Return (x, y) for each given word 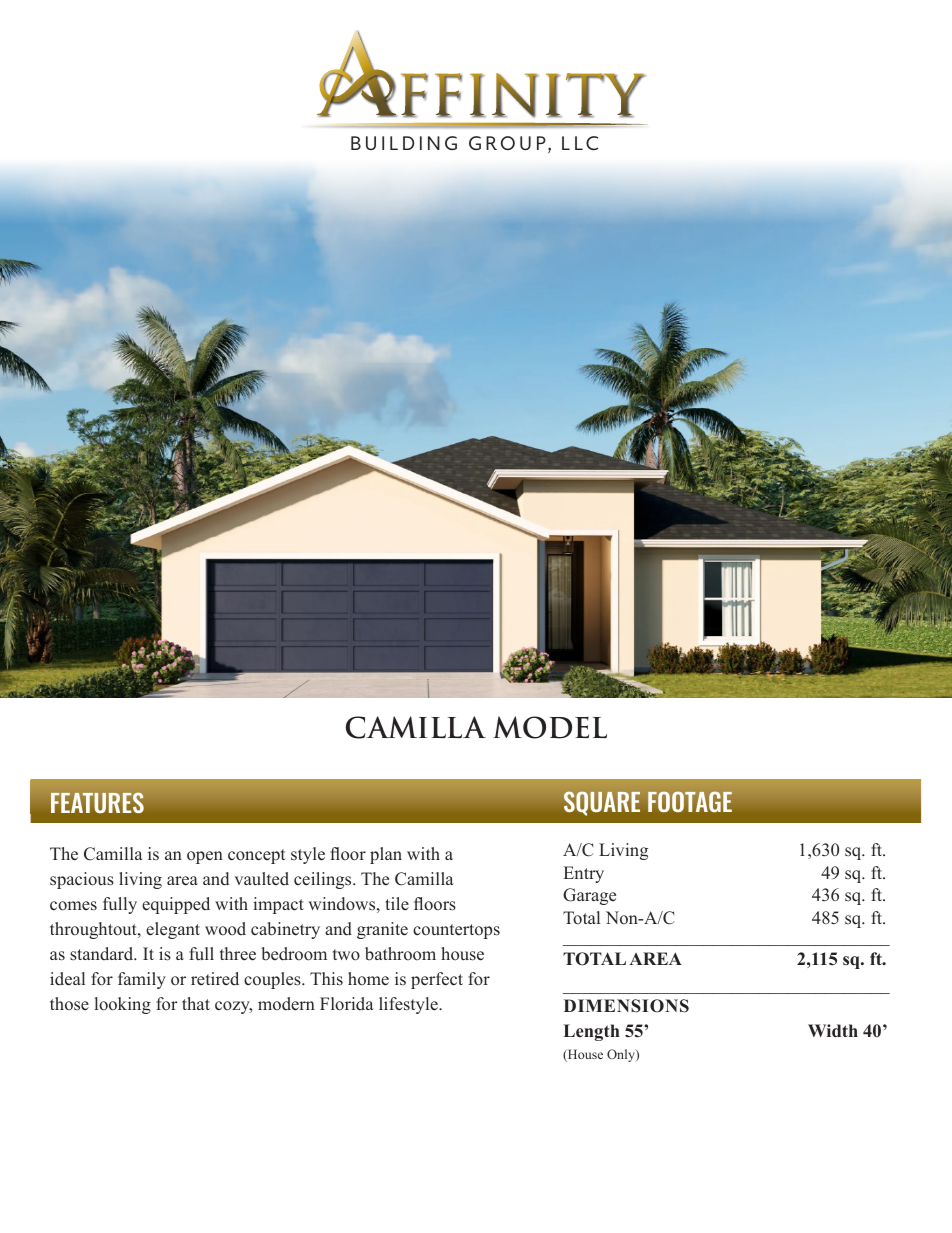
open (205, 857)
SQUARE (602, 803)
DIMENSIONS (626, 1006)
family (142, 980)
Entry (584, 874)
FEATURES (97, 802)
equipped (176, 905)
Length (591, 1032)
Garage (589, 896)
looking (123, 1005)
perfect (437, 980)
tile (397, 904)
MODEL (550, 727)
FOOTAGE (690, 801)
